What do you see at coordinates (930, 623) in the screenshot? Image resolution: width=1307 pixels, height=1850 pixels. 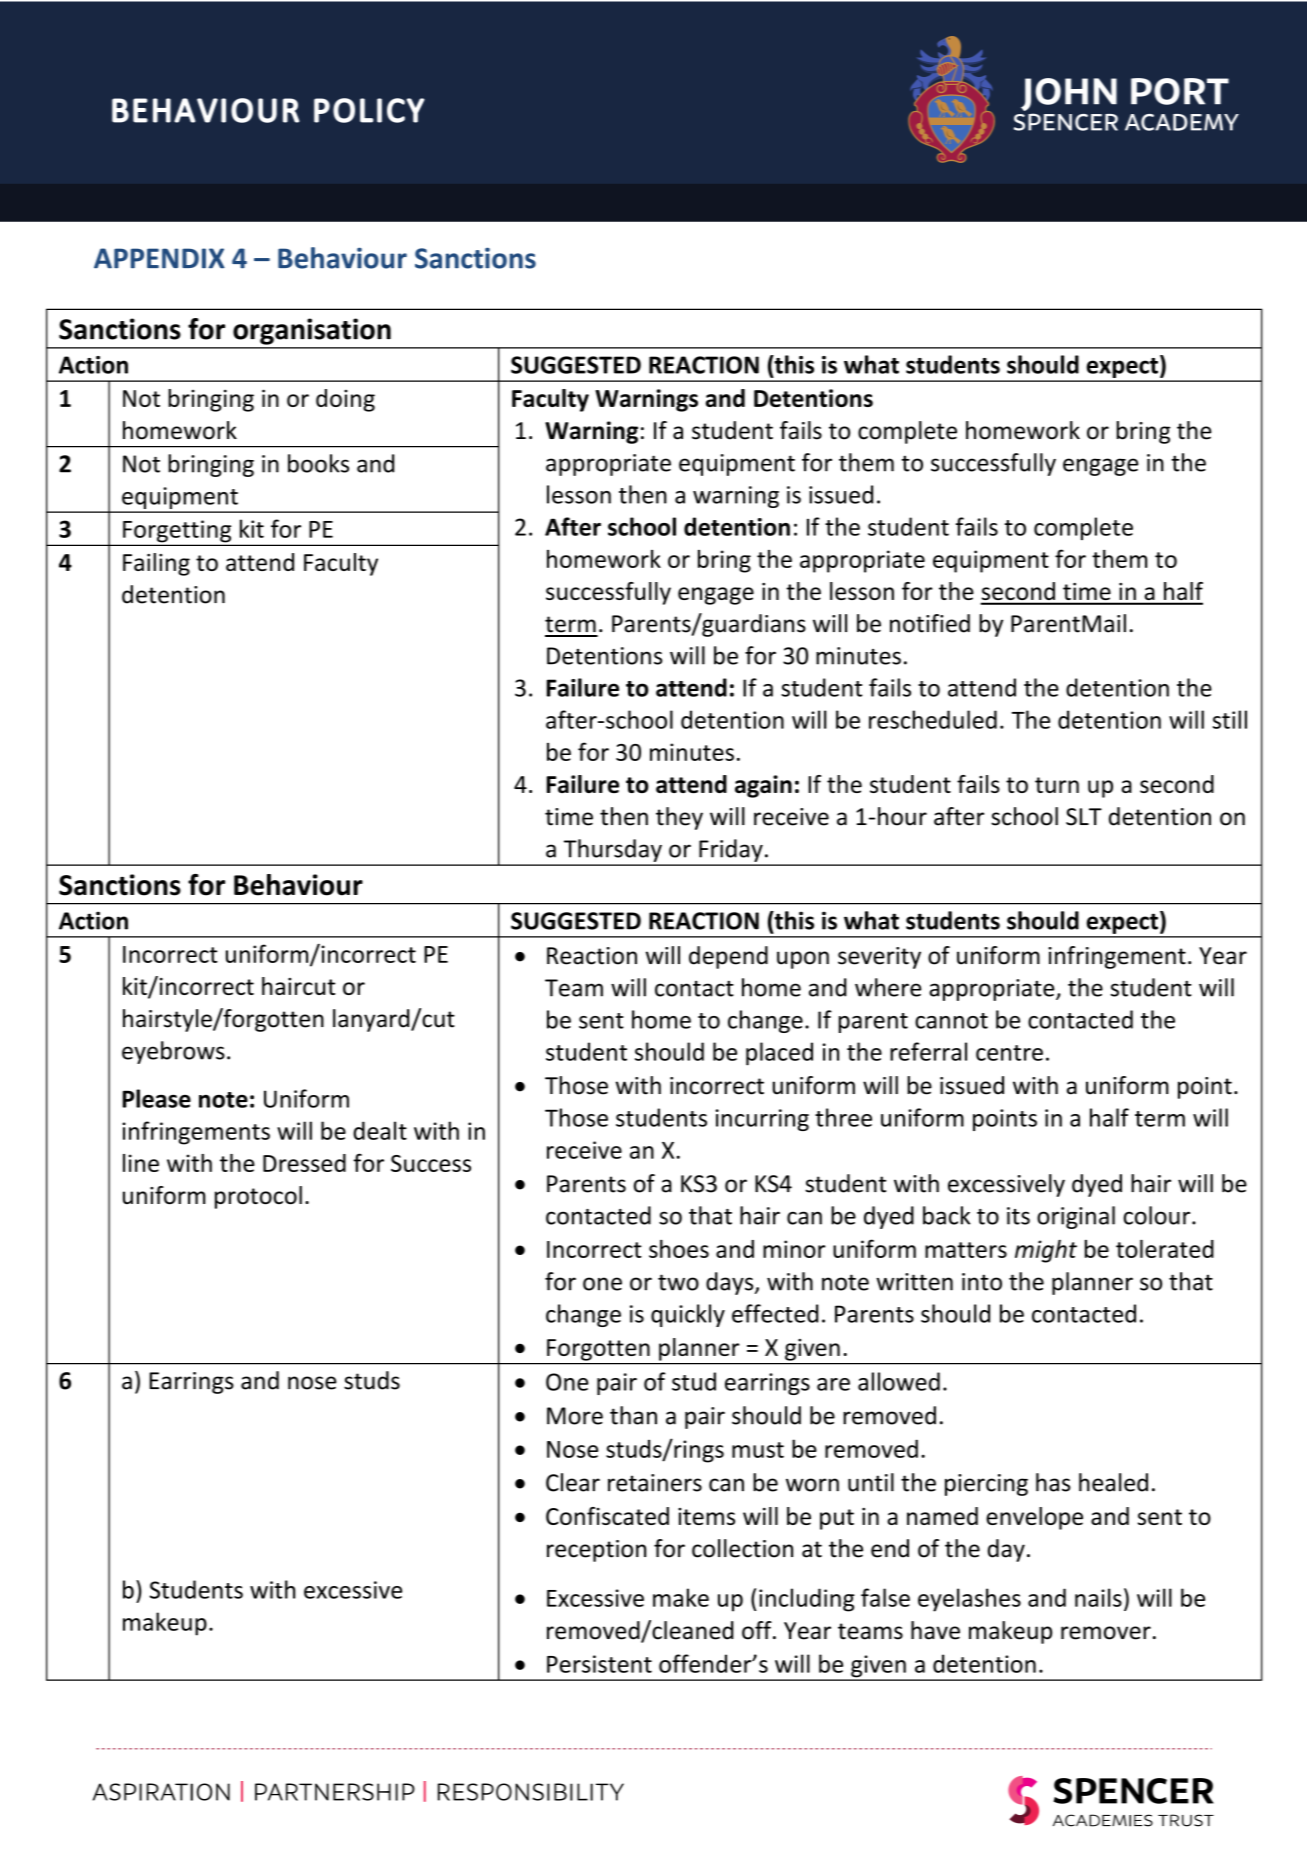 I see `notified` at bounding box center [930, 623].
